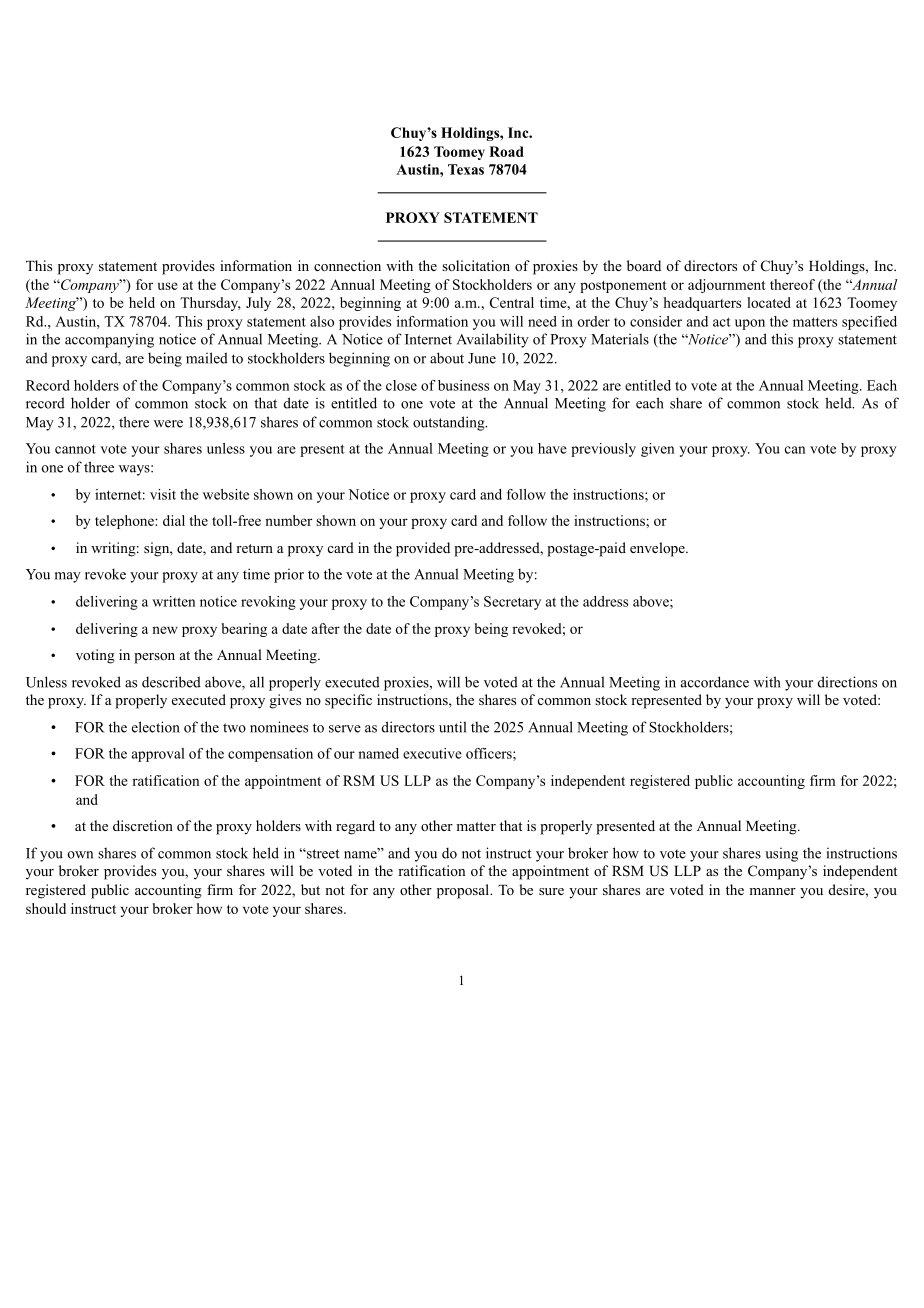  I want to click on Texas, so click(466, 169).
